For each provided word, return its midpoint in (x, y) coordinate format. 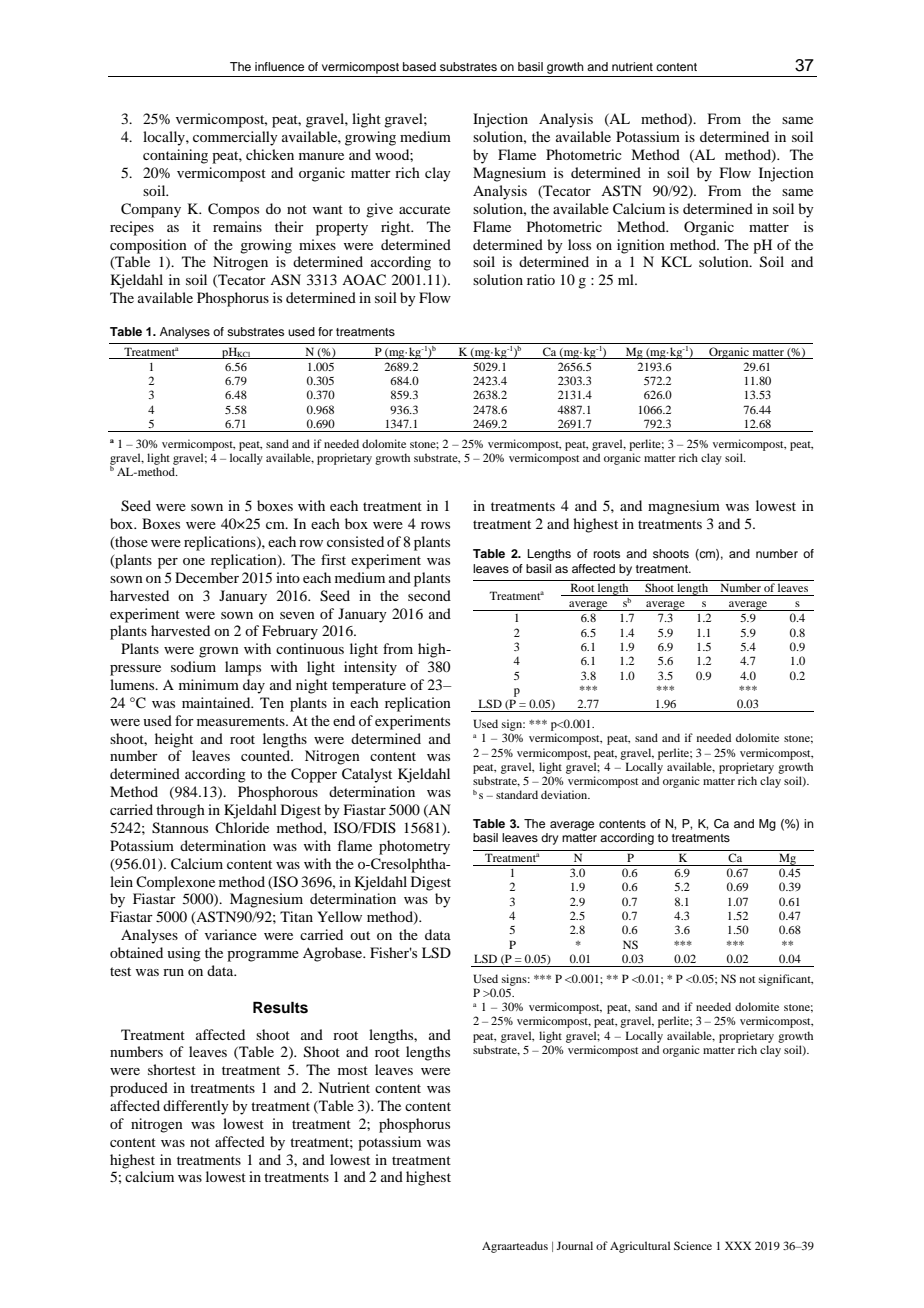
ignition (641, 246)
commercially (235, 138)
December (207, 577)
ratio (541, 279)
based (419, 66)
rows (435, 525)
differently (196, 1107)
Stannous (180, 828)
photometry (414, 847)
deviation (565, 794)
